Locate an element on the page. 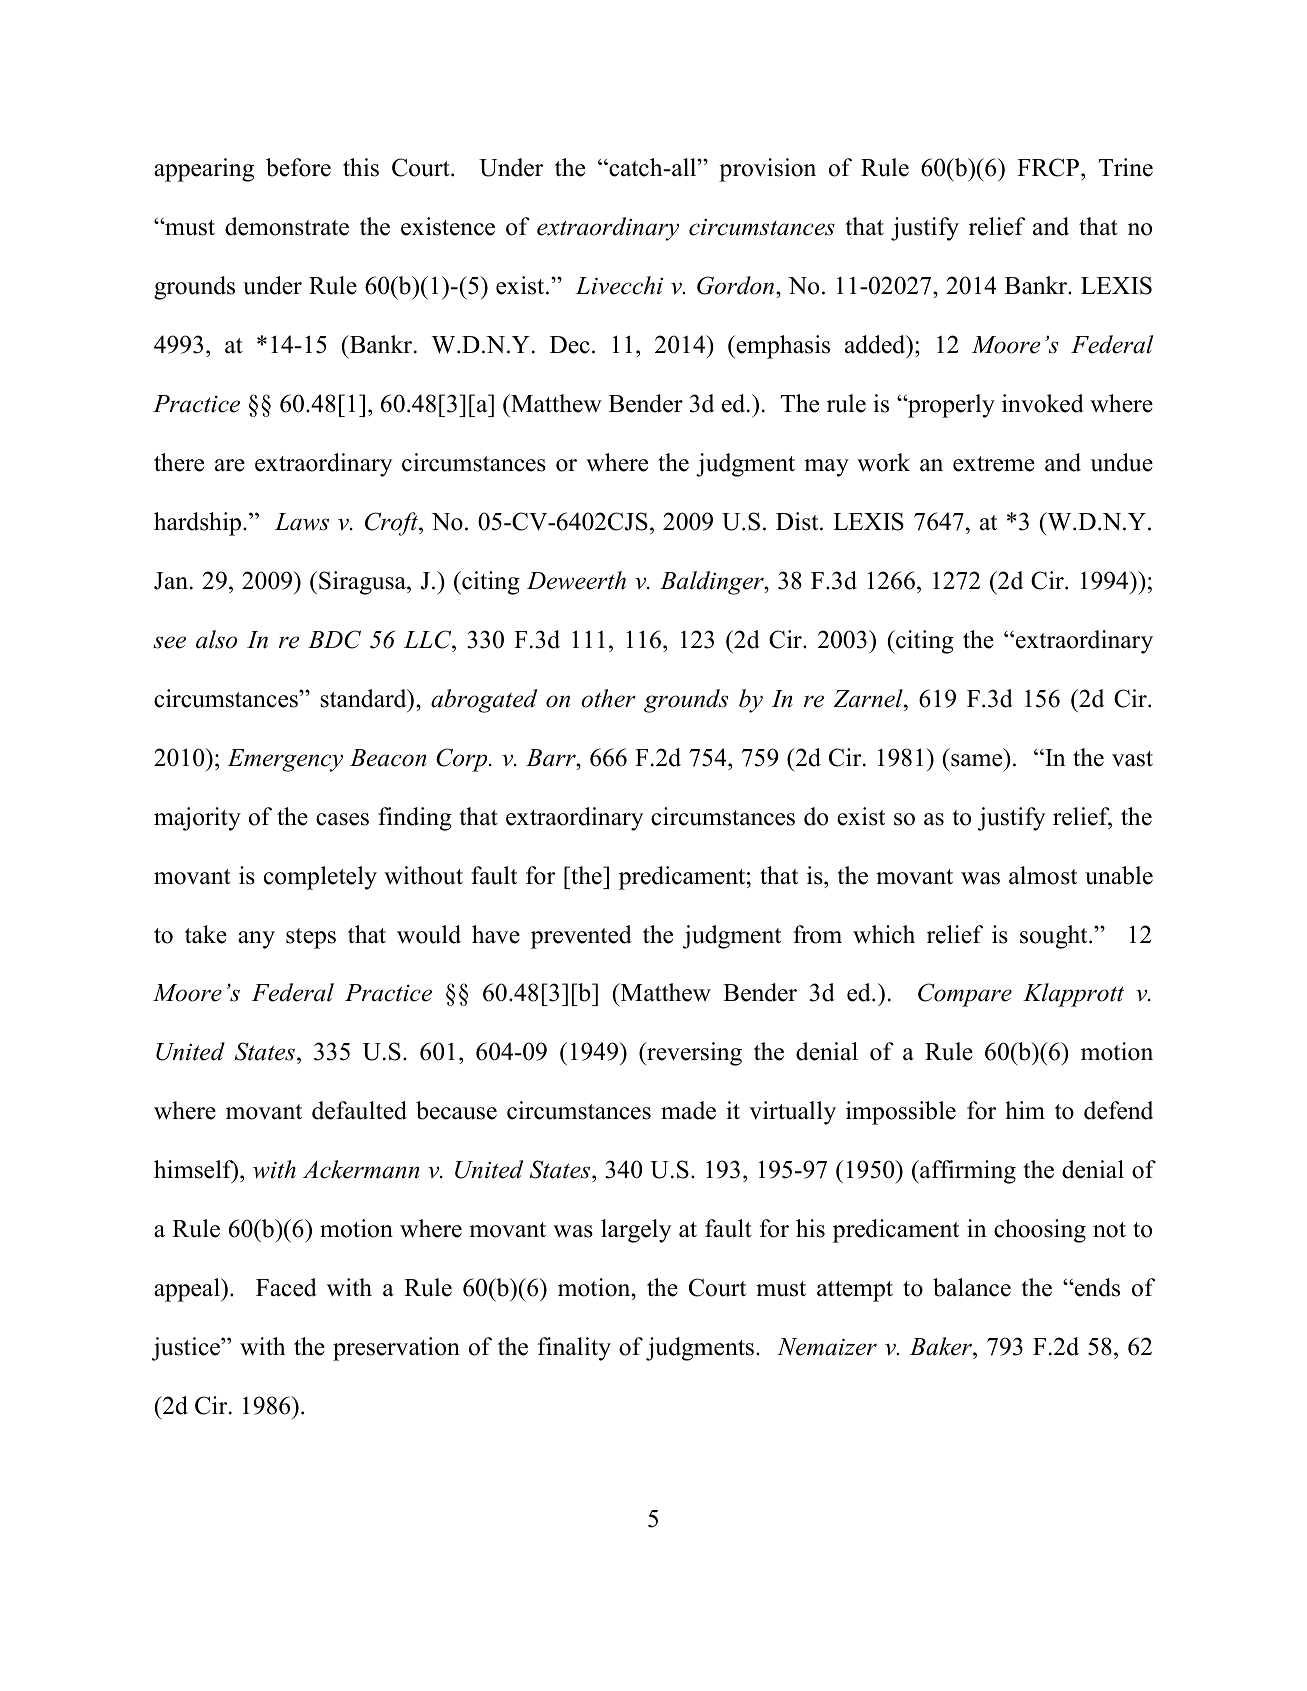 Image resolution: width=1307 pixels, height=1691 pixels. Trine is located at coordinates (1125, 167).
